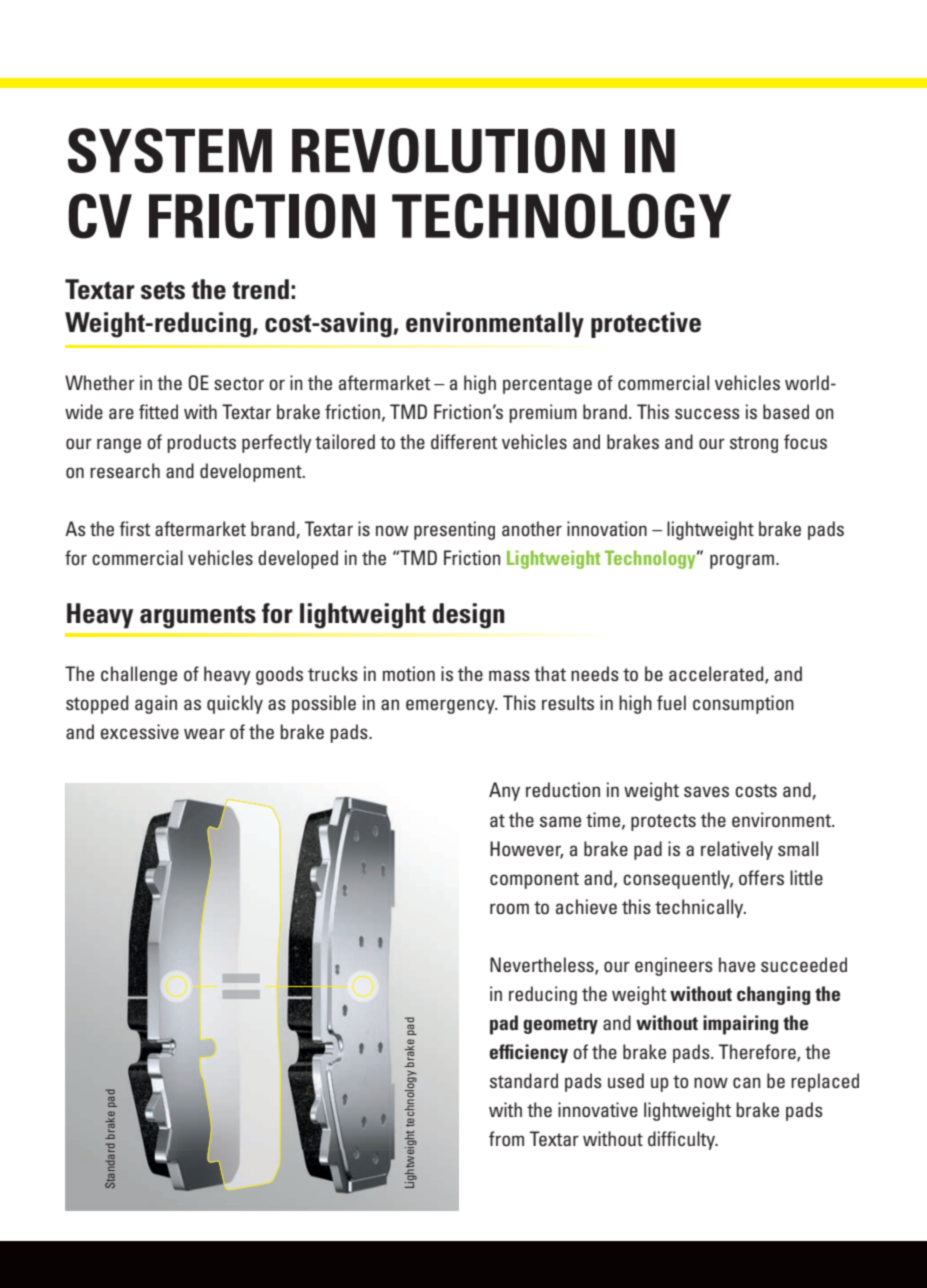 Image resolution: width=927 pixels, height=1288 pixels. Describe the element at coordinates (170, 150) in the image. I see `SYSTEM` at that location.
